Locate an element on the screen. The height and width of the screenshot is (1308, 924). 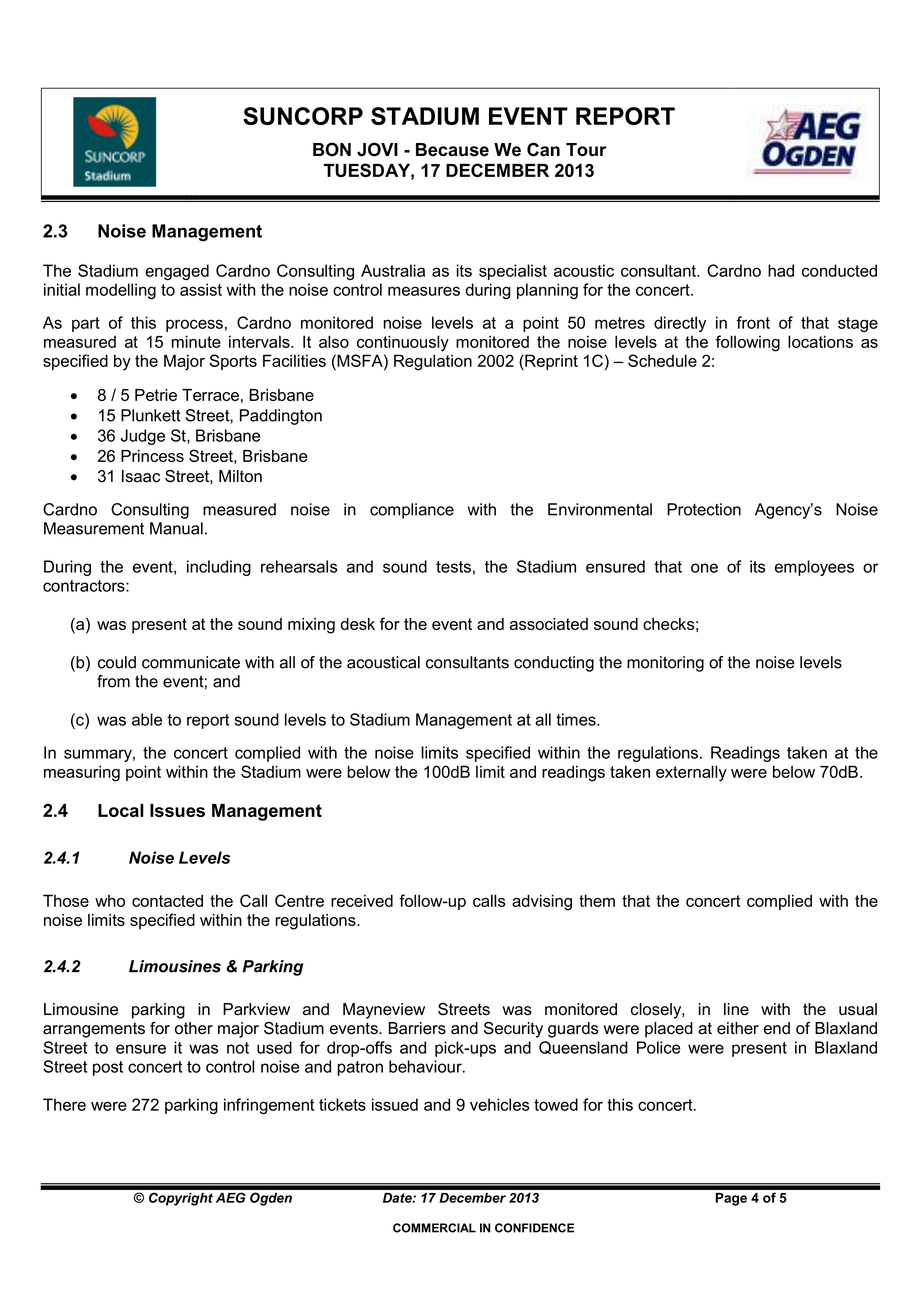
engaged is located at coordinates (177, 272).
